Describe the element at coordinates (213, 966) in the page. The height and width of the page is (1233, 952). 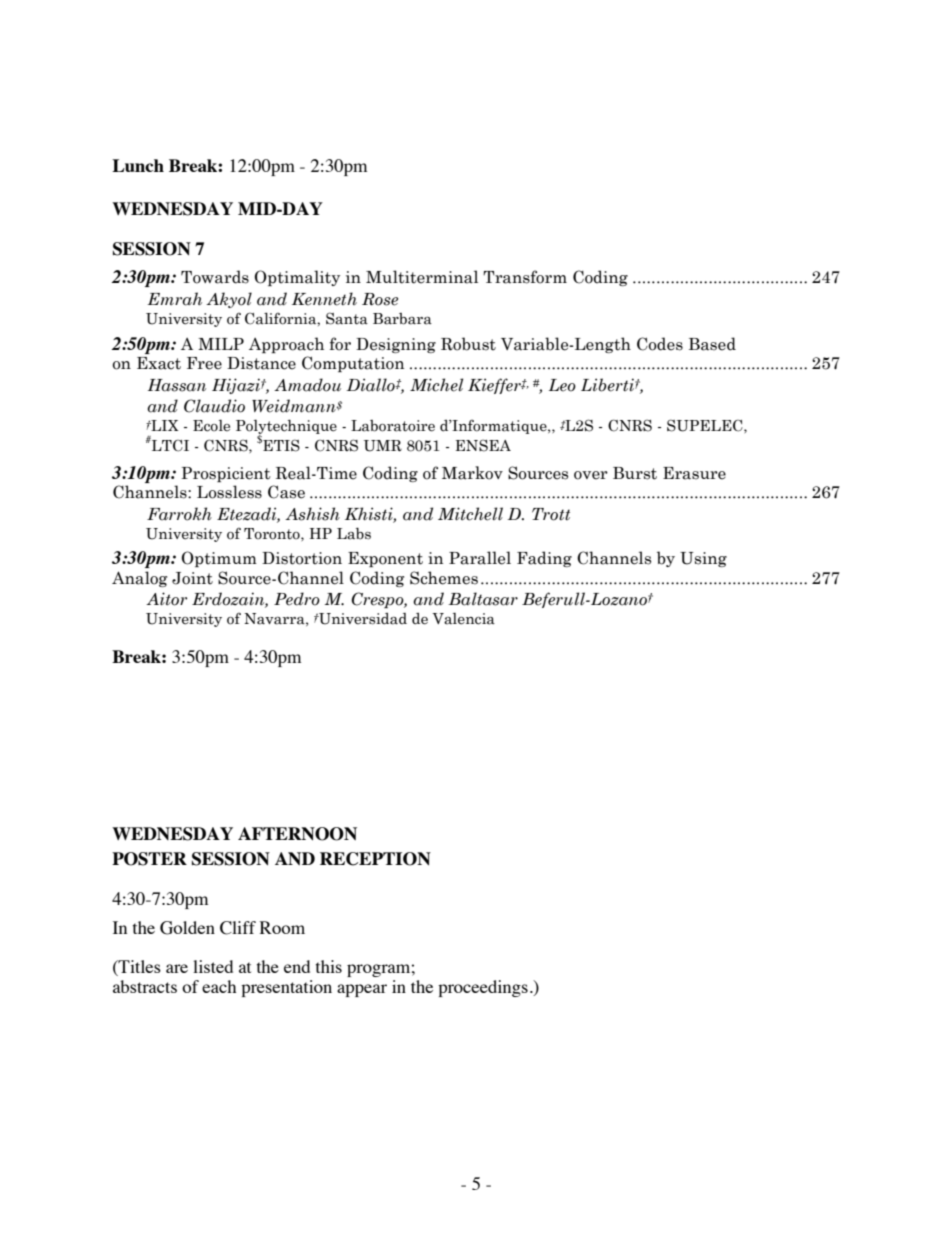
I see `listed` at that location.
